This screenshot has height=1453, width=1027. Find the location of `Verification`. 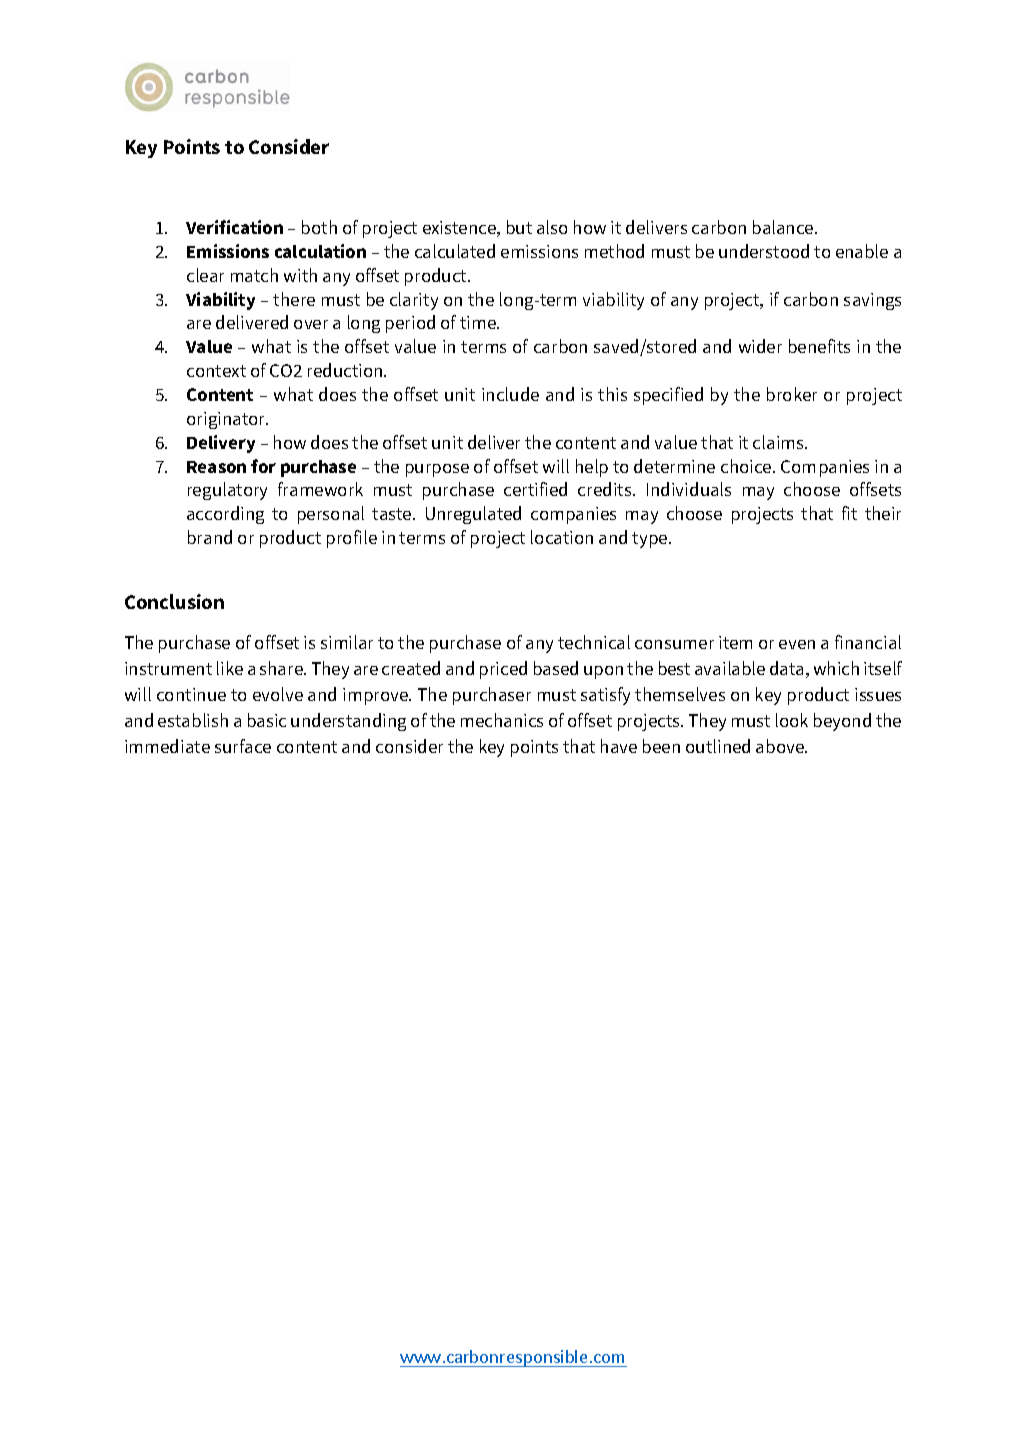

Verification is located at coordinates (234, 227).
